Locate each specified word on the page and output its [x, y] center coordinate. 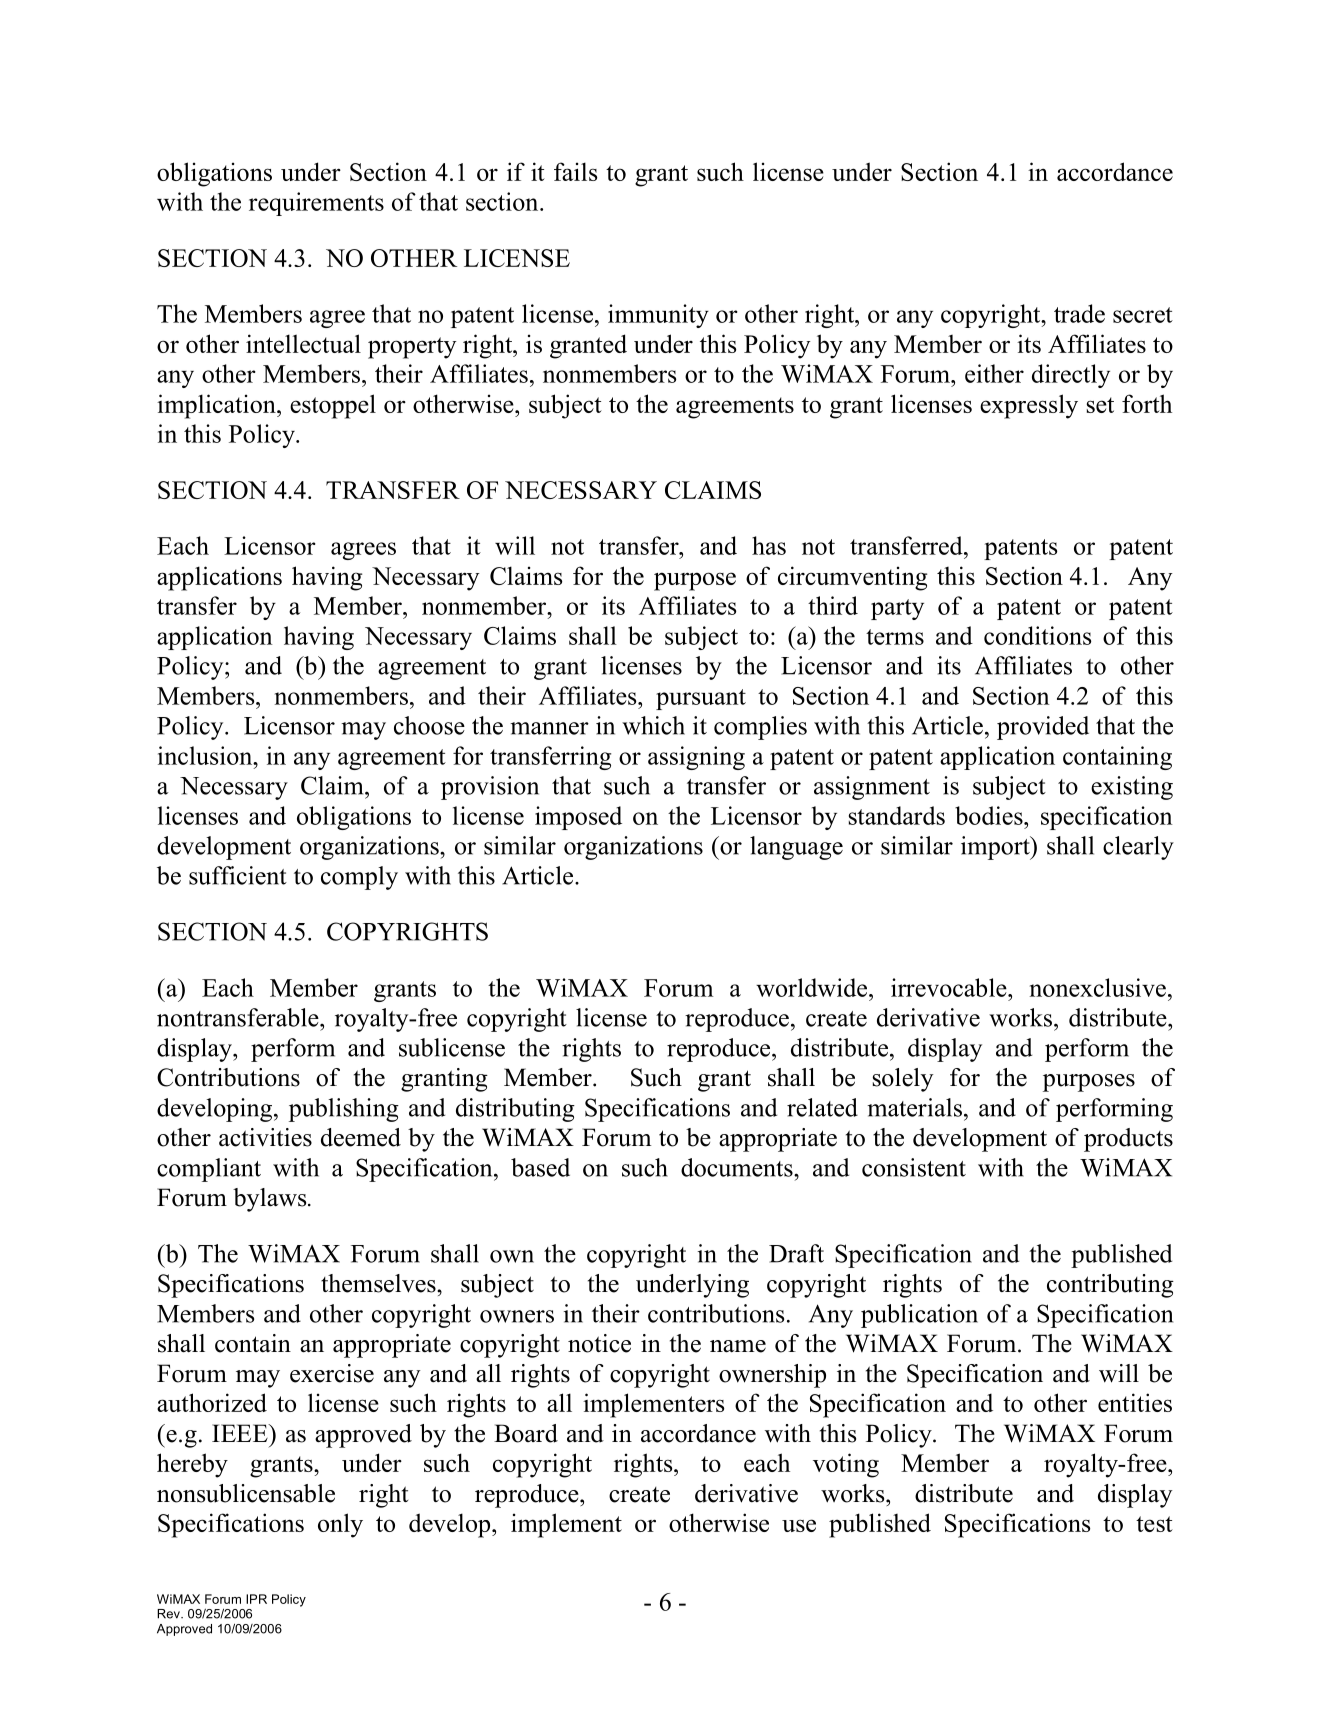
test [1154, 1524]
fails [575, 171]
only [340, 1525]
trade [1079, 313]
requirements [316, 204]
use [799, 1525]
